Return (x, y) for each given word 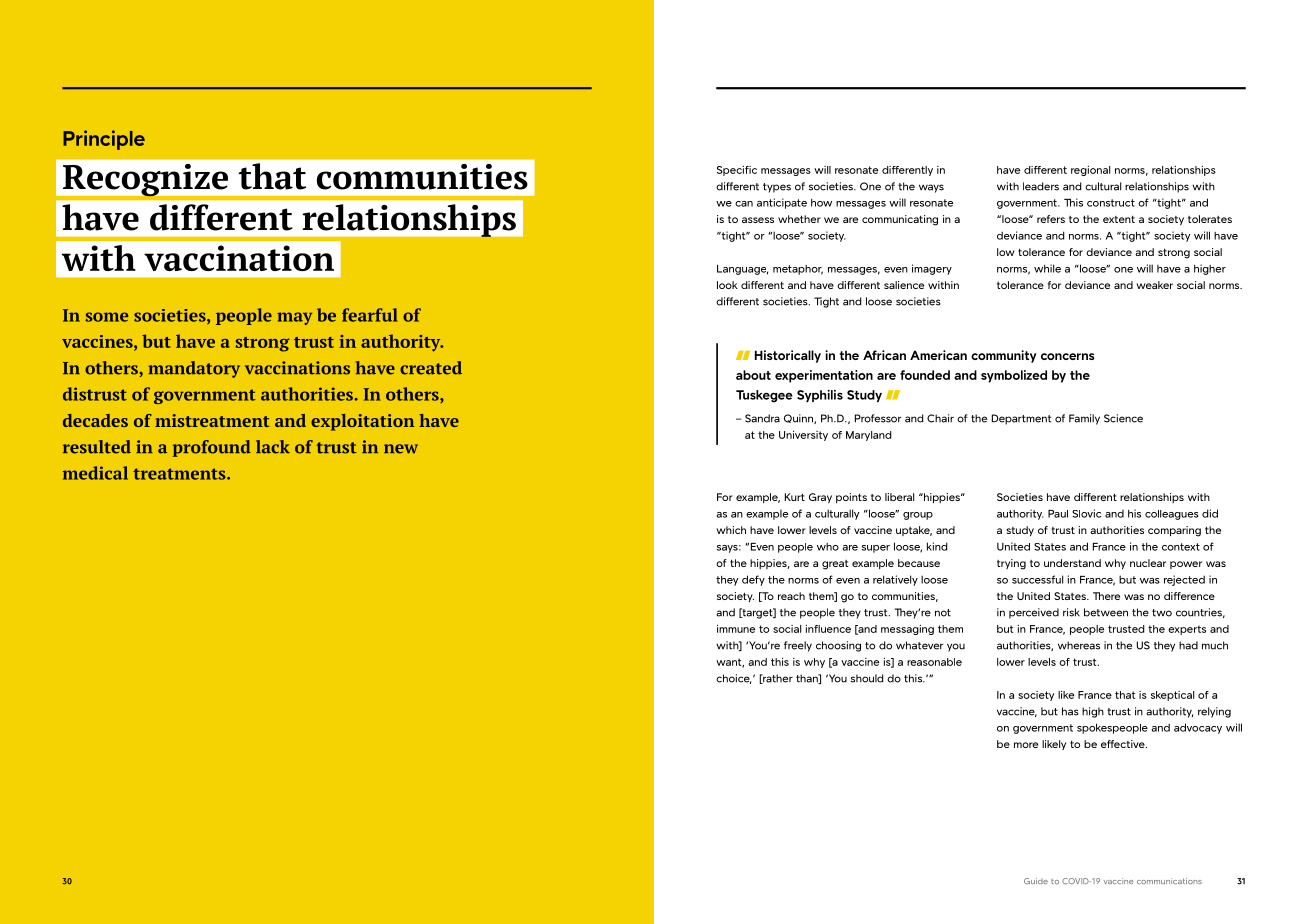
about (753, 375)
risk (1071, 612)
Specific (737, 171)
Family (1084, 419)
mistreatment (212, 420)
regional (1090, 171)
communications (1169, 881)
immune (736, 629)
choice (733, 679)
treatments (180, 474)
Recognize (145, 181)
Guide (1036, 881)
